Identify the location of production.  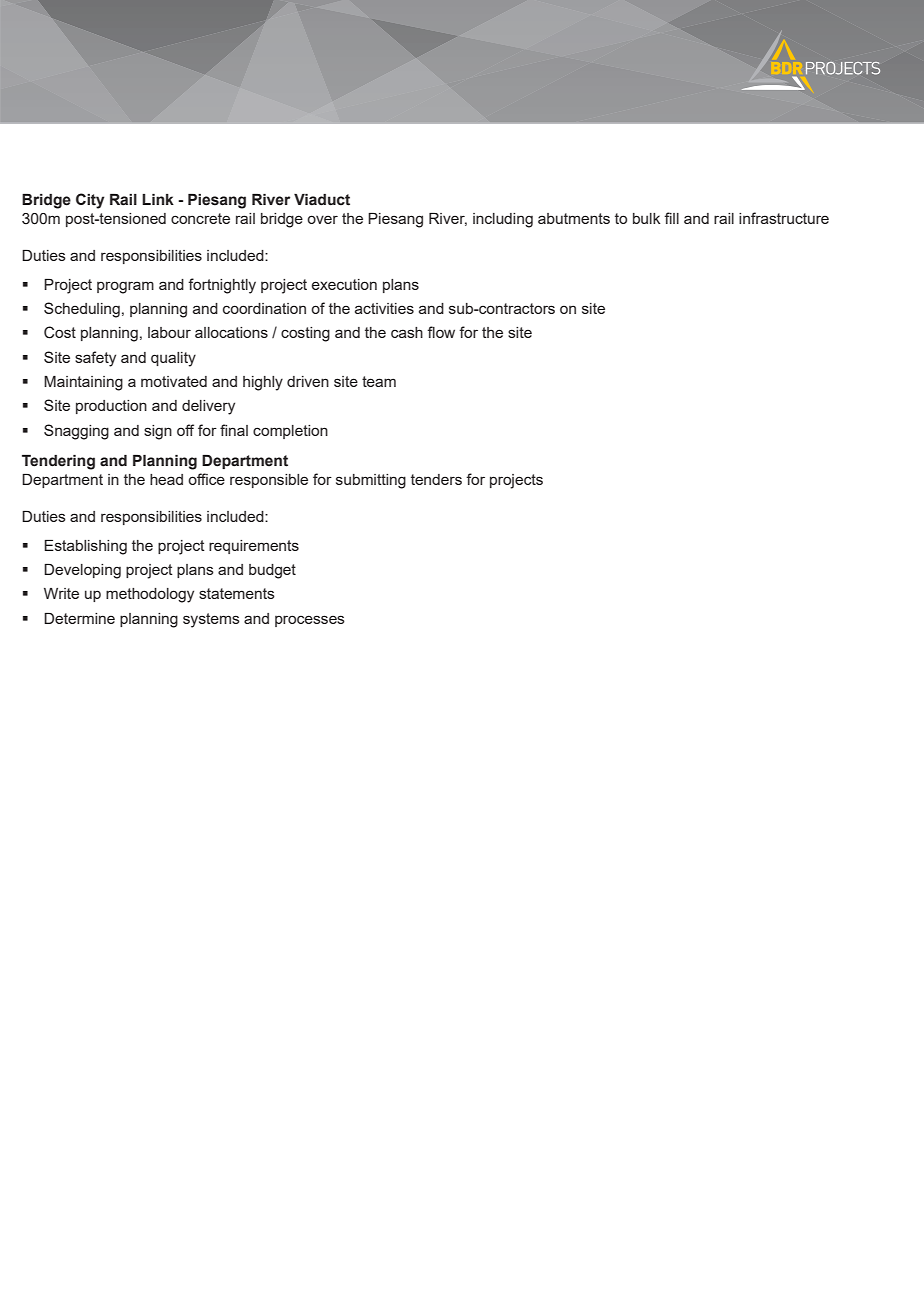
(111, 407).
